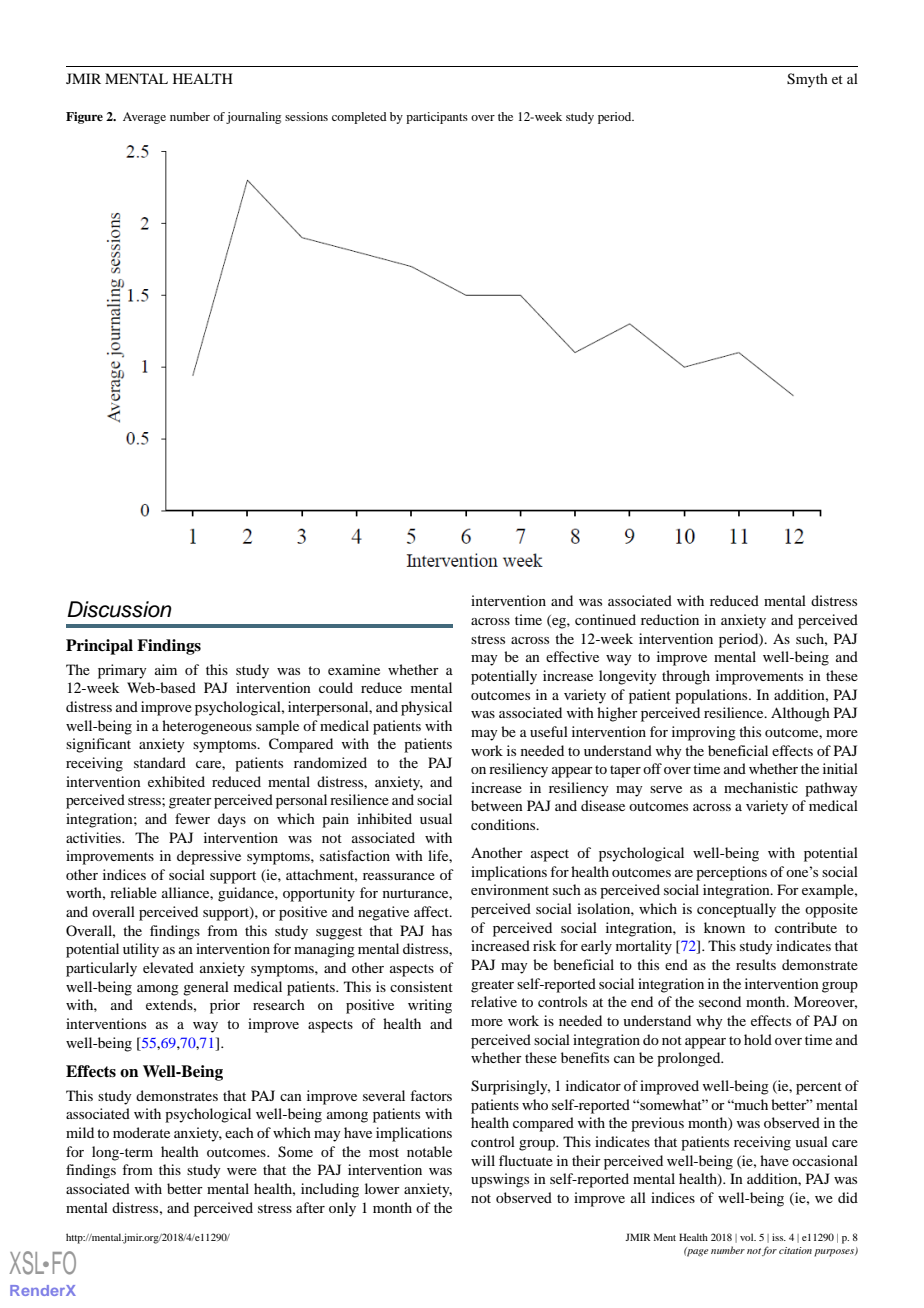 The width and height of the document is (924, 1308). Describe the element at coordinates (670, 619) in the document. I see `reduction` at that location.
